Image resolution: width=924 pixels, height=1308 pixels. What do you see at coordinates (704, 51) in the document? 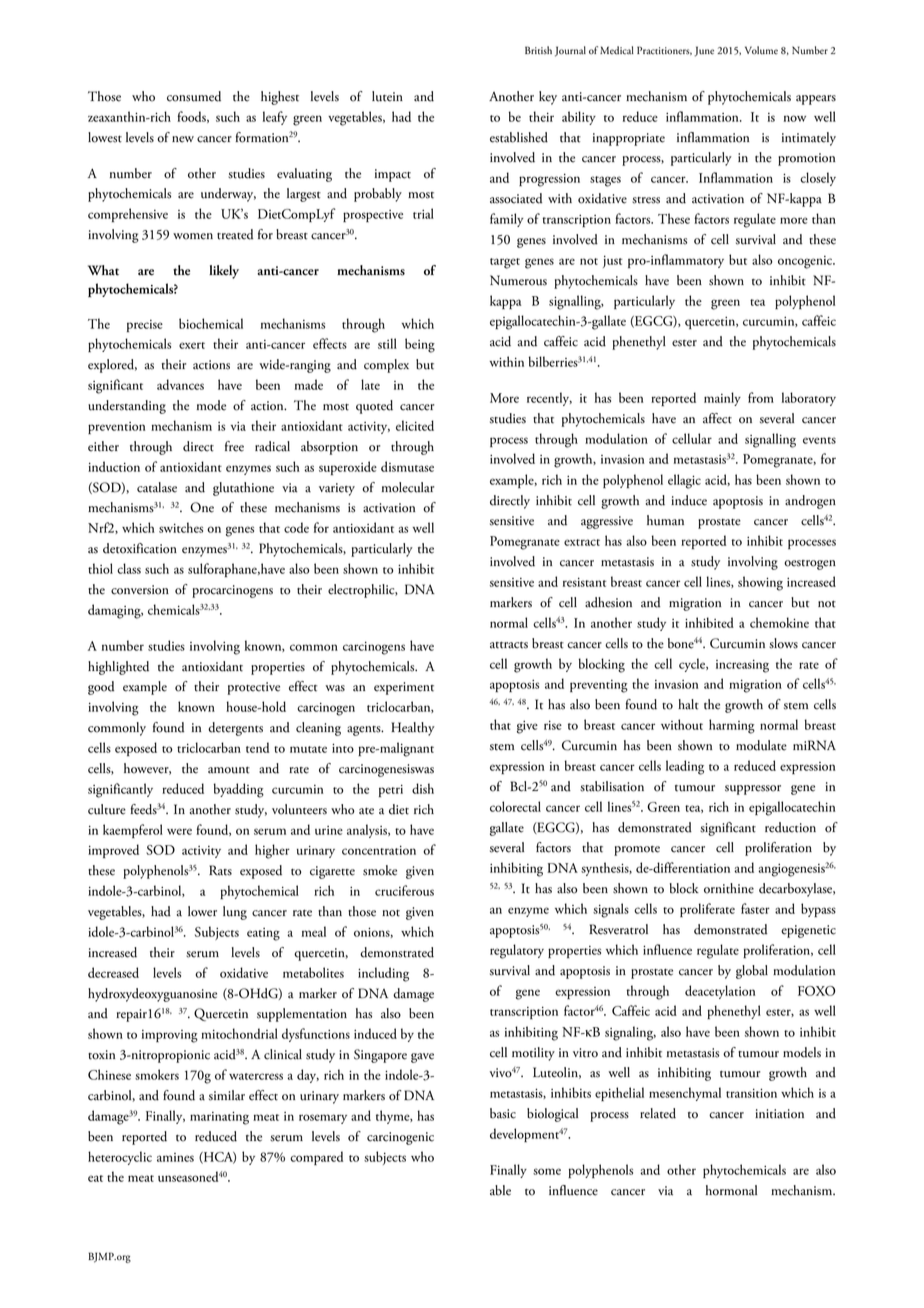
I see `June` at bounding box center [704, 51].
